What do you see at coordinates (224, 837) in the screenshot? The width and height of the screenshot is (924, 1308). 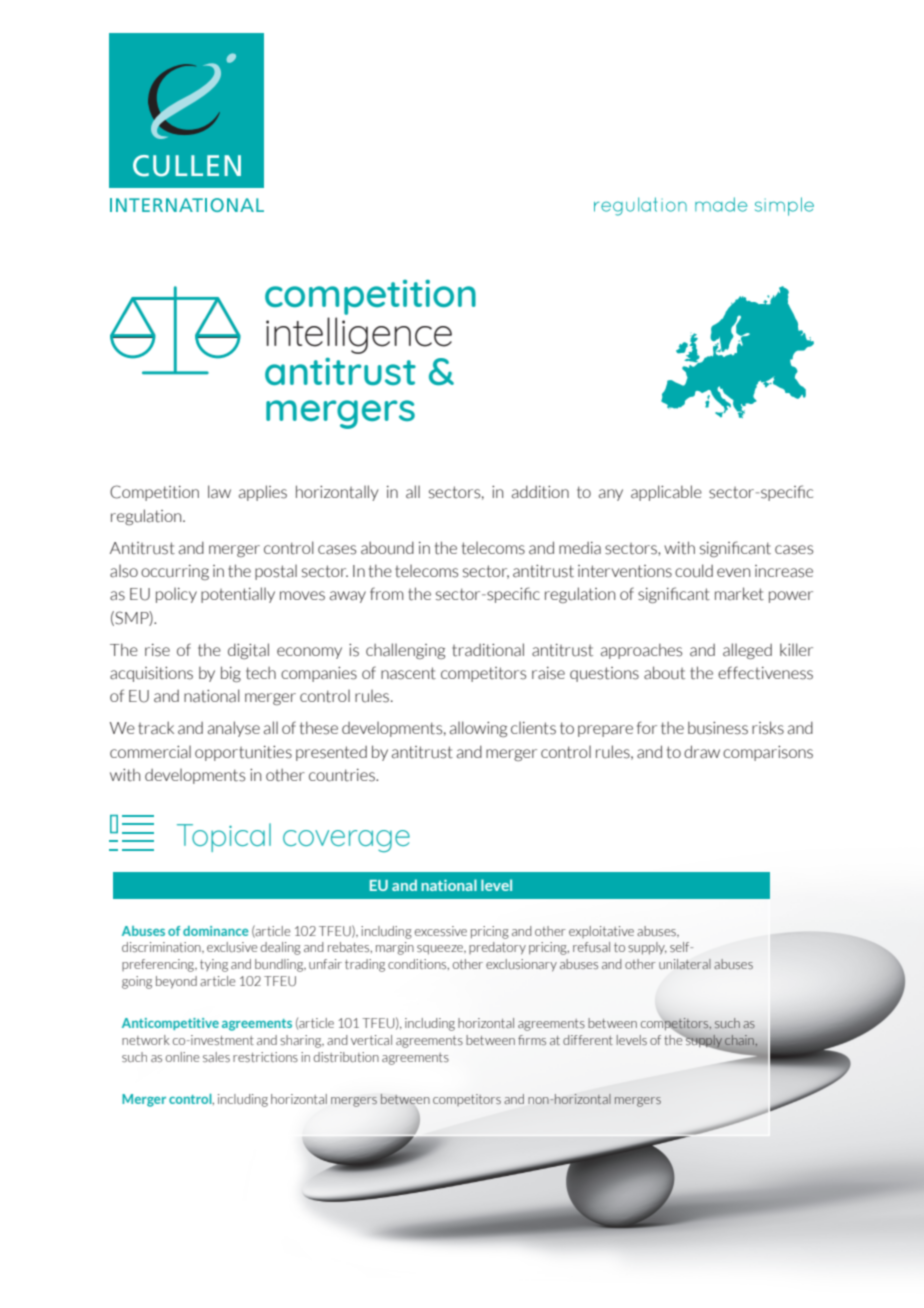 I see `Topical` at bounding box center [224, 837].
